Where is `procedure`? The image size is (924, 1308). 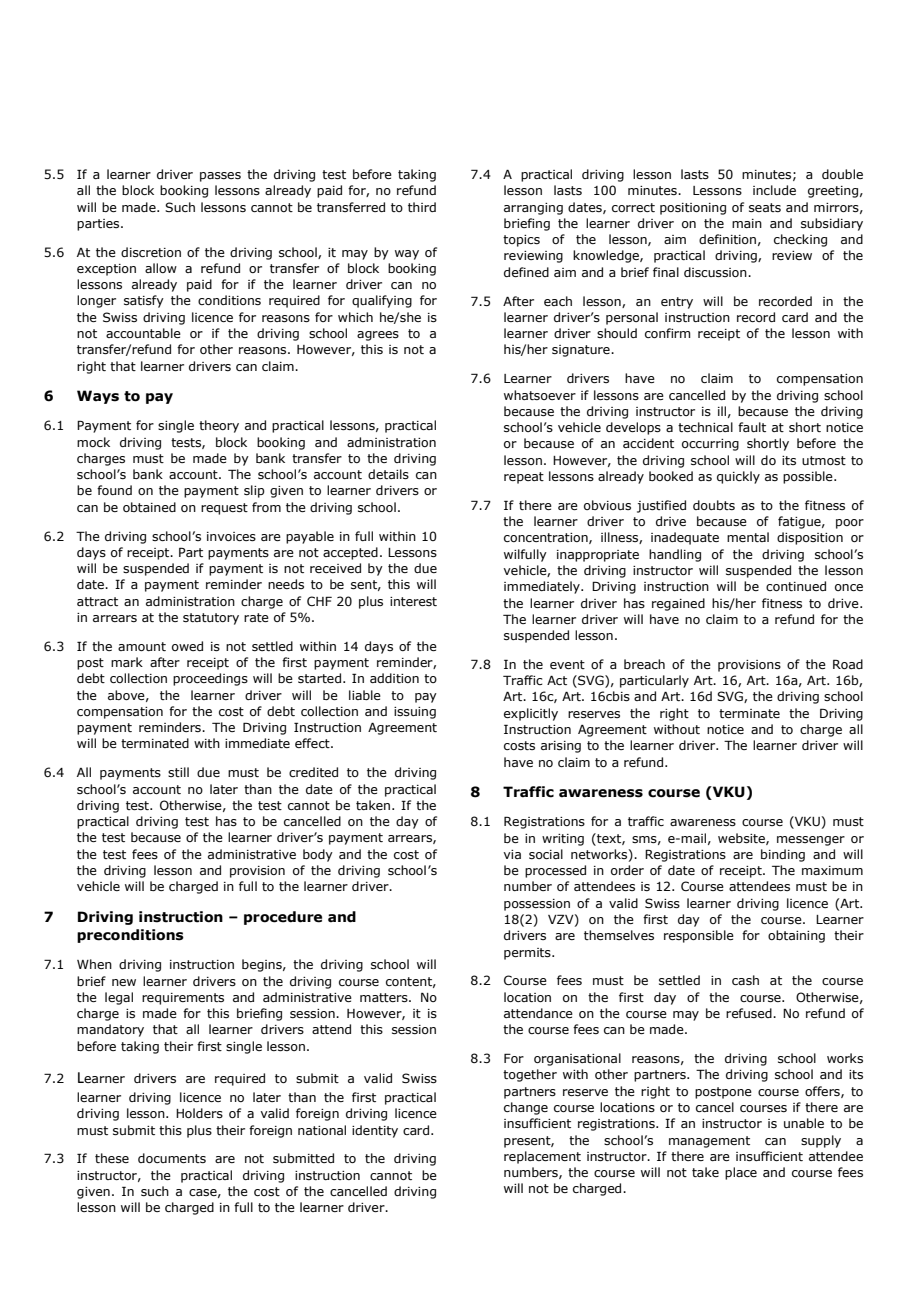 procedure is located at coordinates (283, 918).
